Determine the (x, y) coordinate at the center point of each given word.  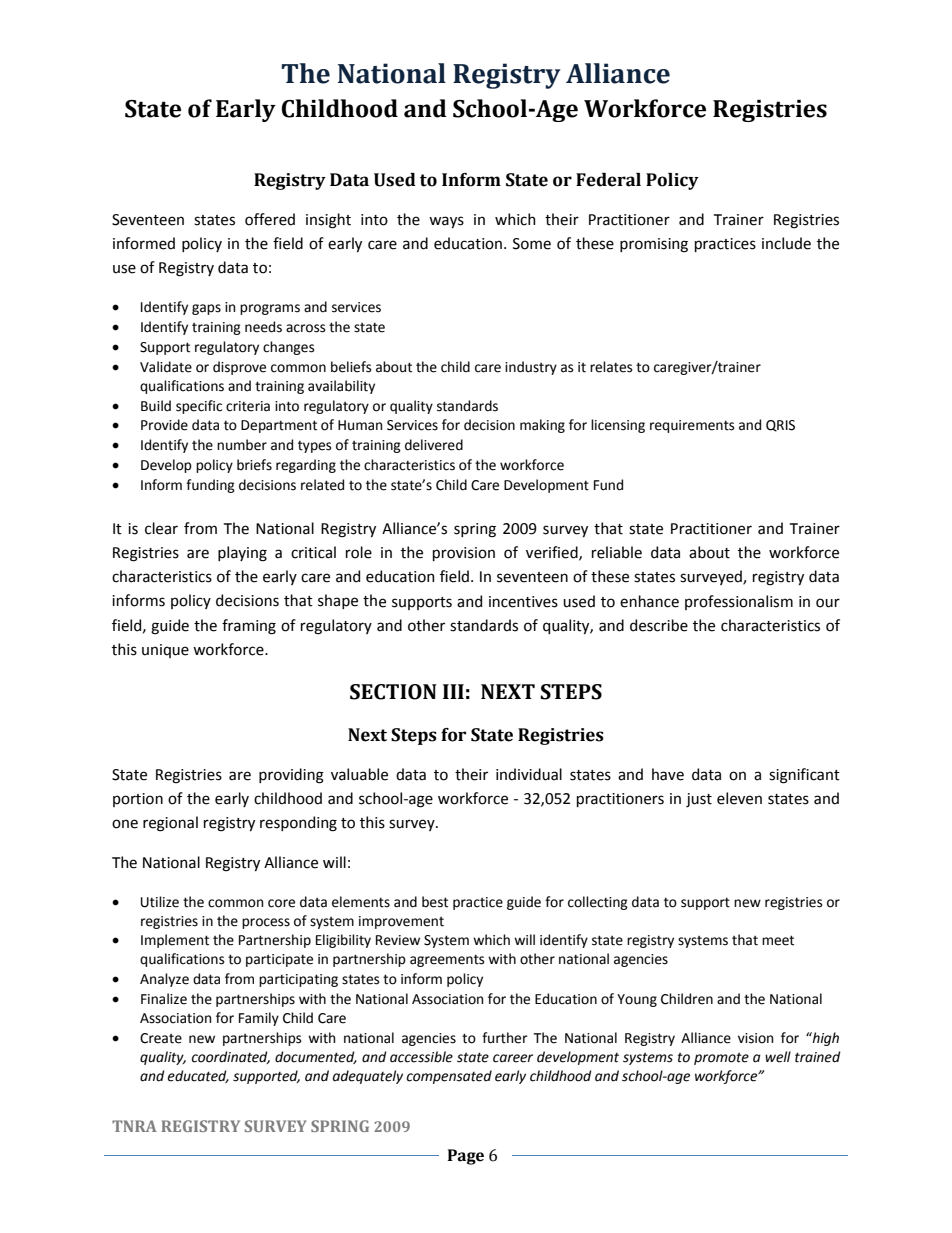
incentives (523, 602)
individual (529, 774)
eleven (739, 798)
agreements (447, 960)
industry (531, 368)
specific (199, 407)
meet (778, 940)
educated (198, 1076)
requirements (692, 426)
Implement (175, 941)
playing (242, 554)
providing (291, 776)
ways (446, 222)
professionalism (739, 602)
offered (270, 219)
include (786, 243)
